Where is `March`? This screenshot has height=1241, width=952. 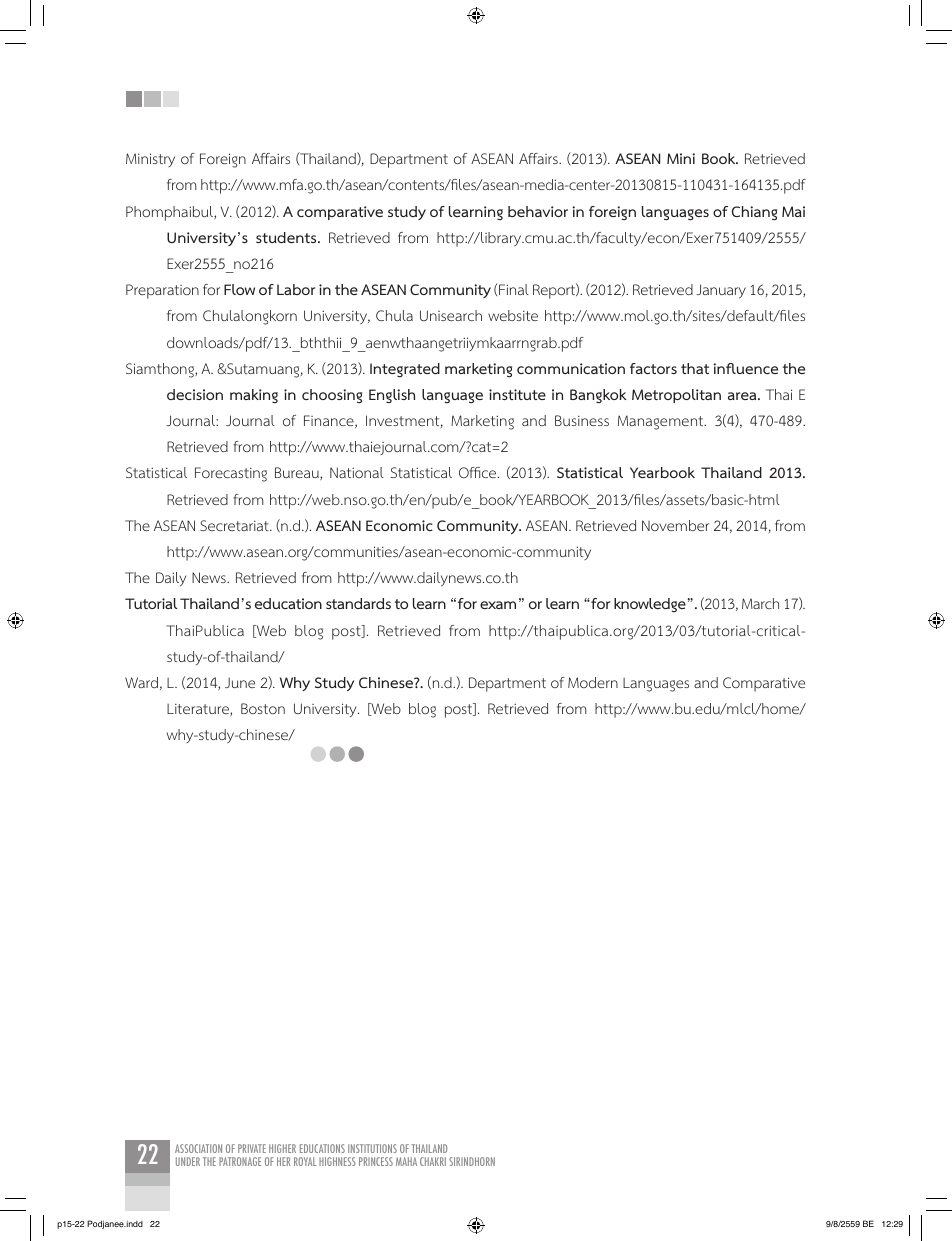
March is located at coordinates (760, 603).
